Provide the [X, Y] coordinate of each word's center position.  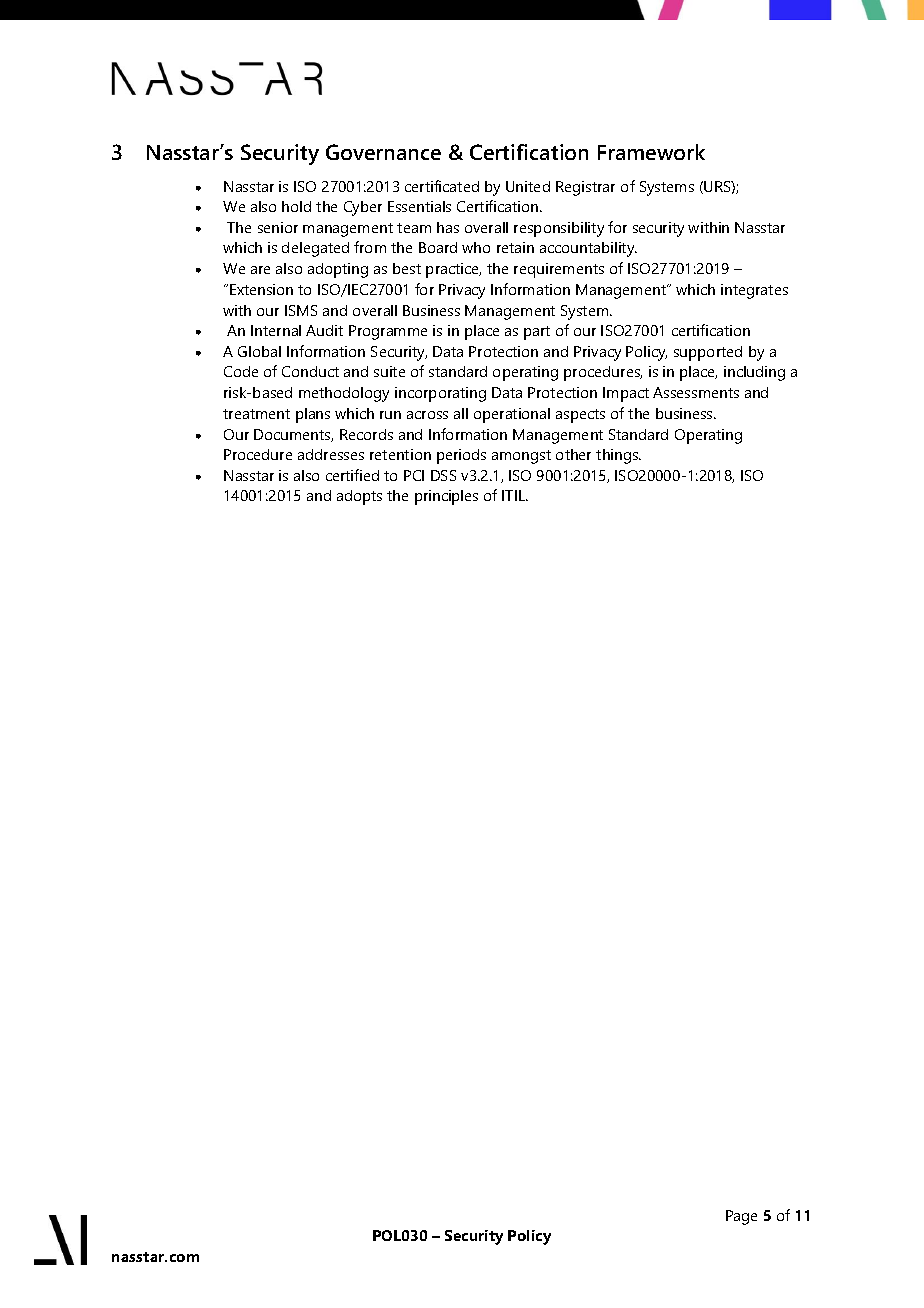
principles [446, 497]
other [573, 454]
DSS [443, 475]
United [528, 186]
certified [352, 475]
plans [313, 415]
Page [741, 1217]
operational [512, 415]
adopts [359, 497]
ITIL [515, 495]
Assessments [696, 392]
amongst [521, 457]
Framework [651, 152]
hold [296, 206]
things [618, 456]
